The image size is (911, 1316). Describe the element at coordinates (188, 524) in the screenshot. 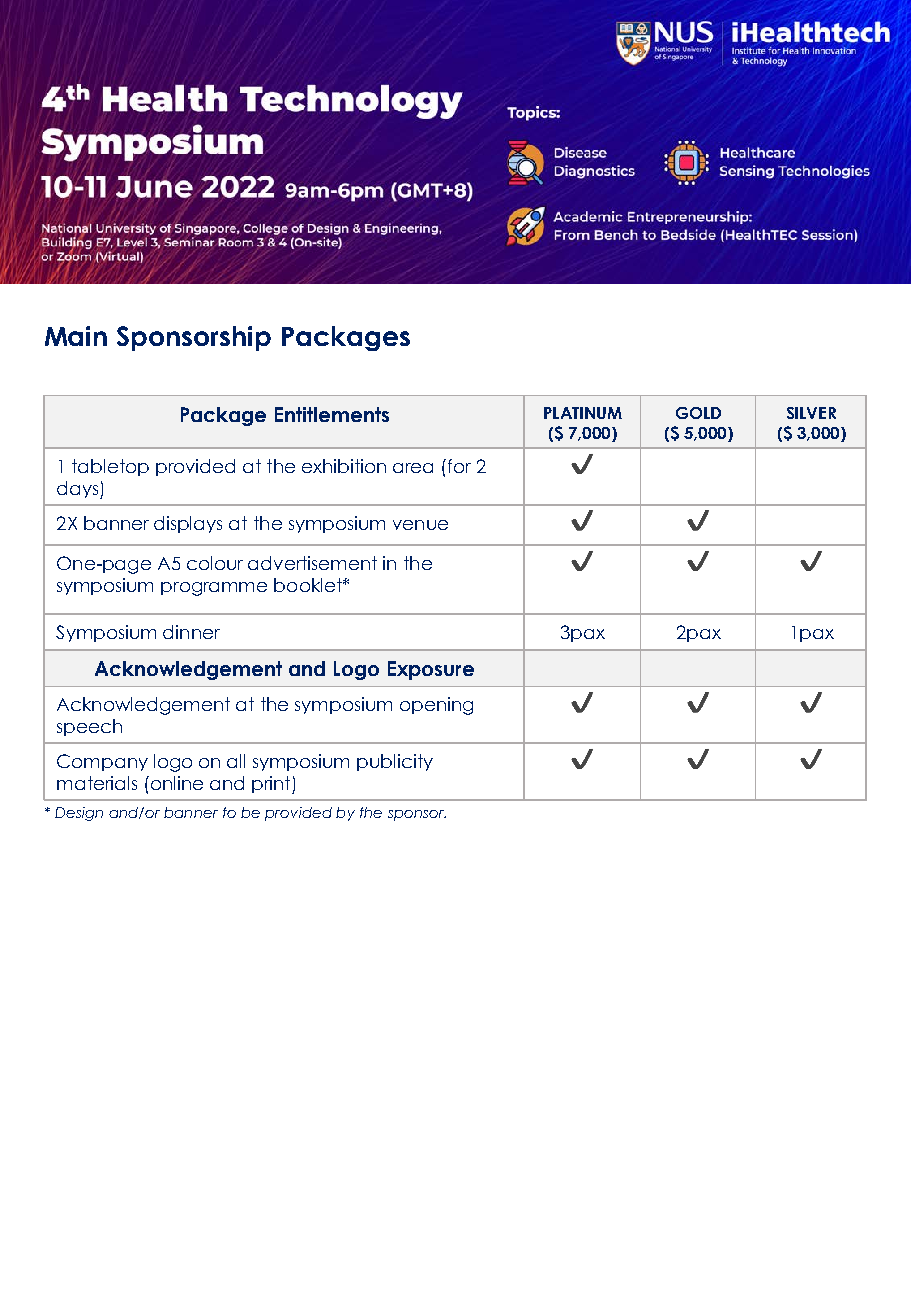

I see `displays` at that location.
